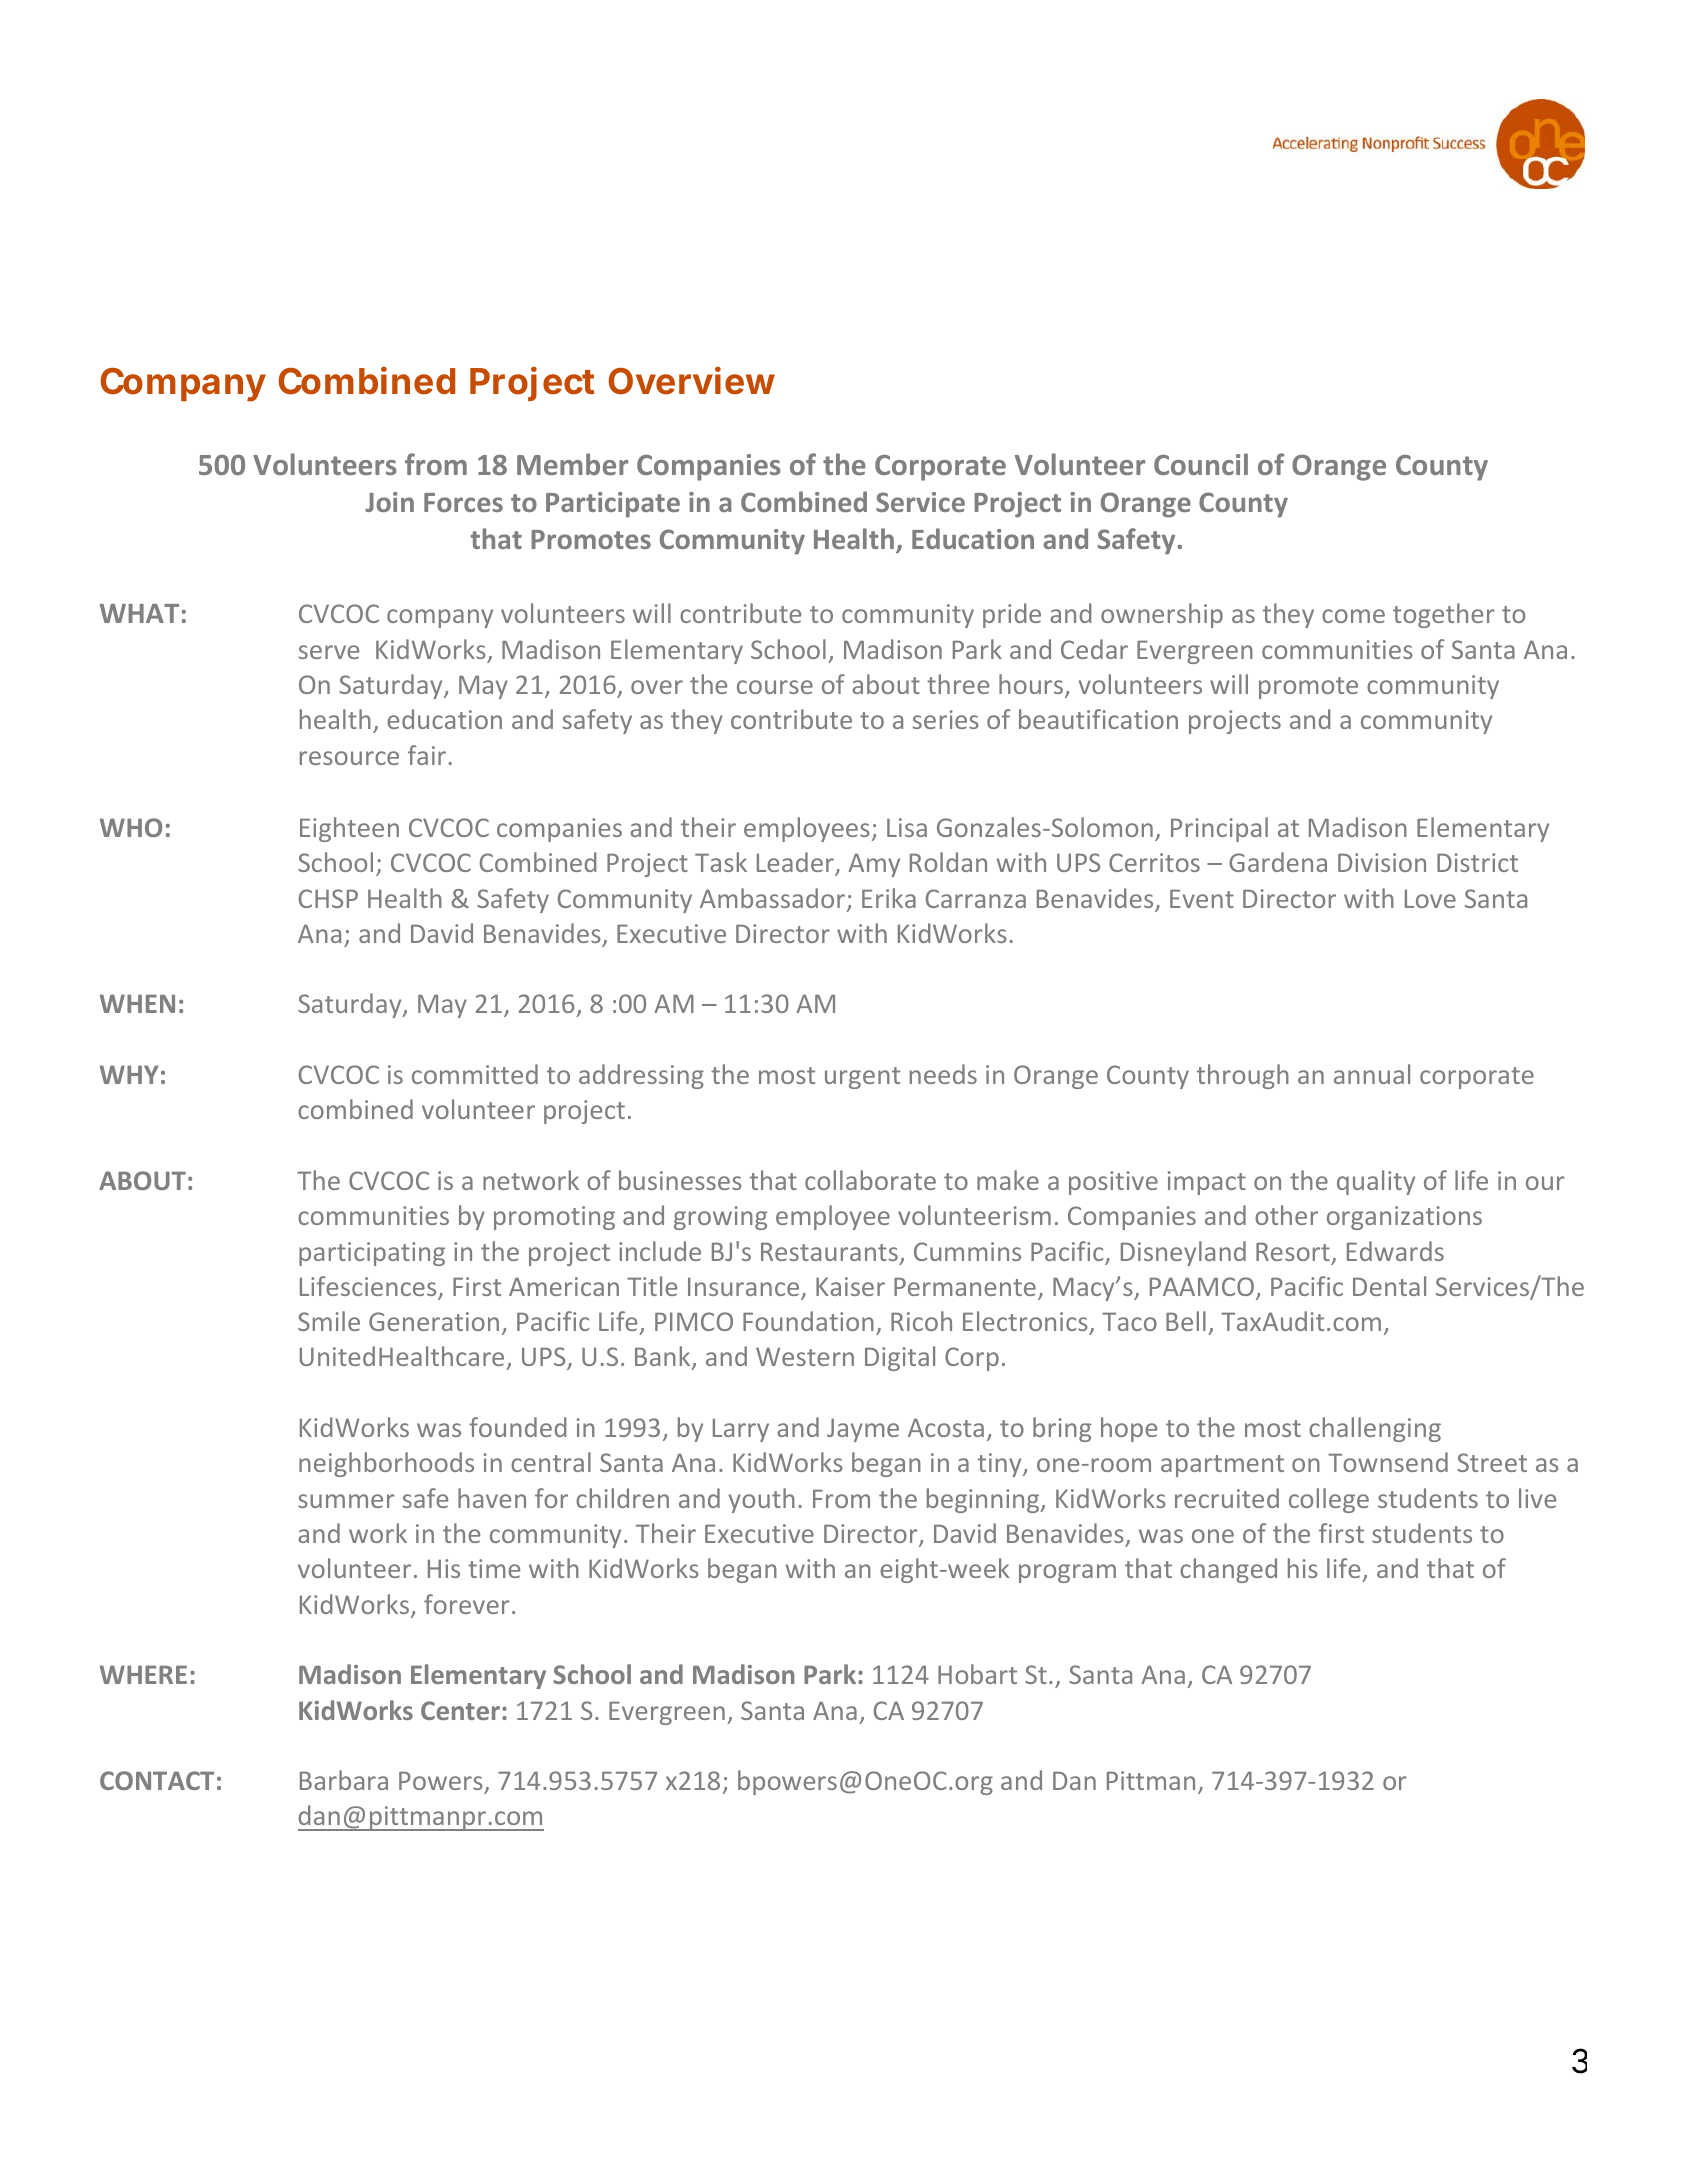 The image size is (1686, 2181). I want to click on Barbara, so click(344, 1780).
